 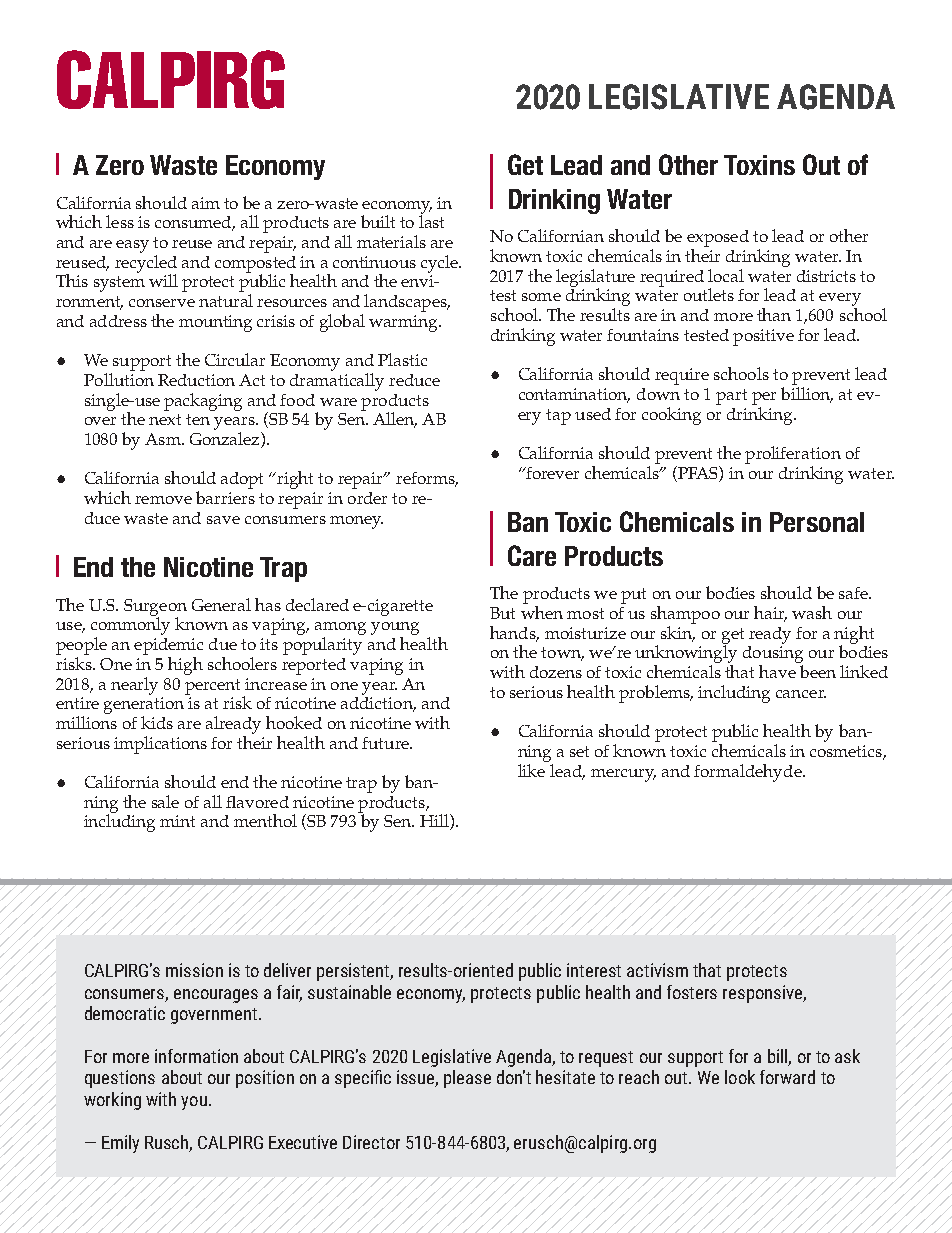 I want to click on But, so click(x=502, y=613).
